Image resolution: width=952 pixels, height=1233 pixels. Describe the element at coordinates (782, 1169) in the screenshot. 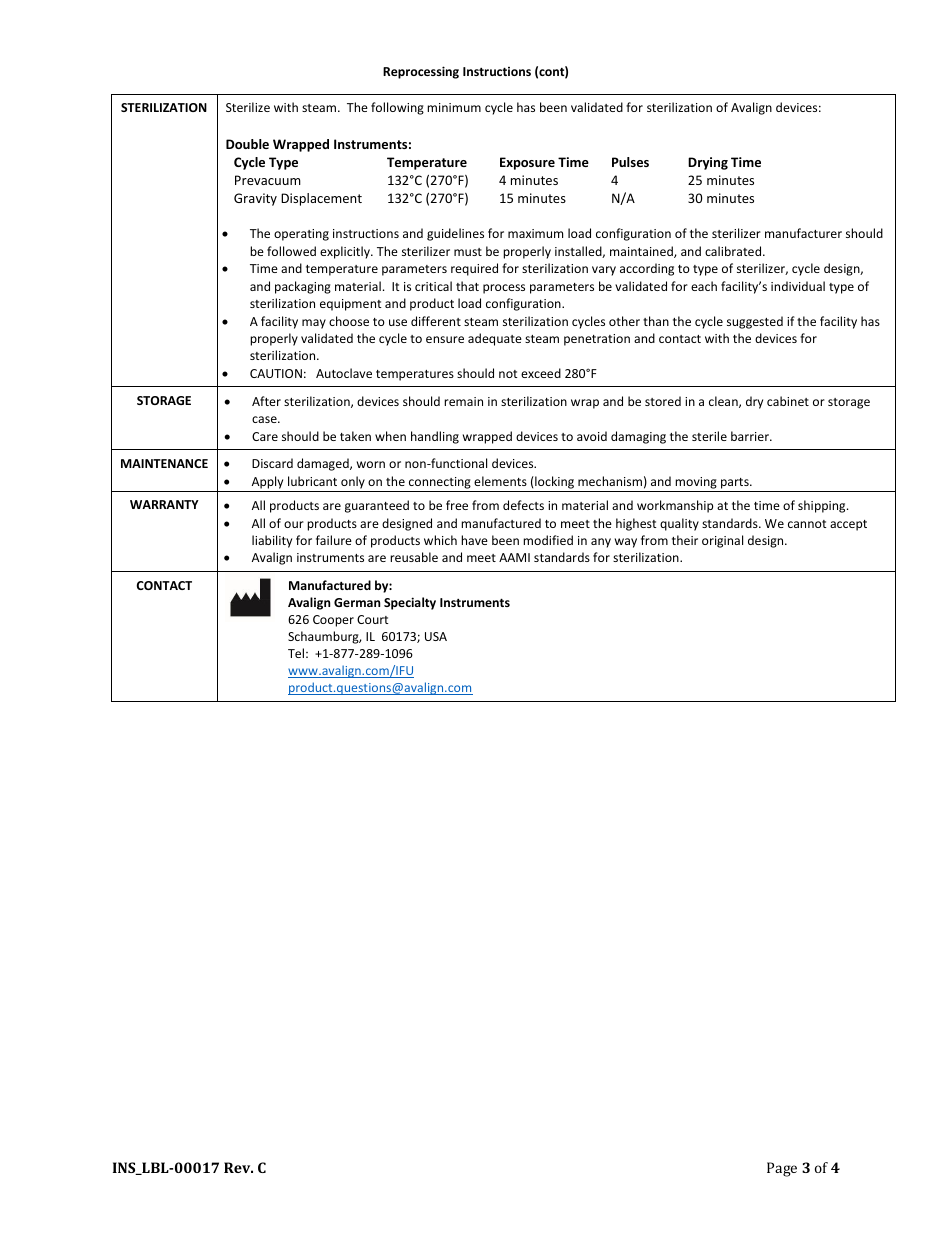

I see `Page` at that location.
